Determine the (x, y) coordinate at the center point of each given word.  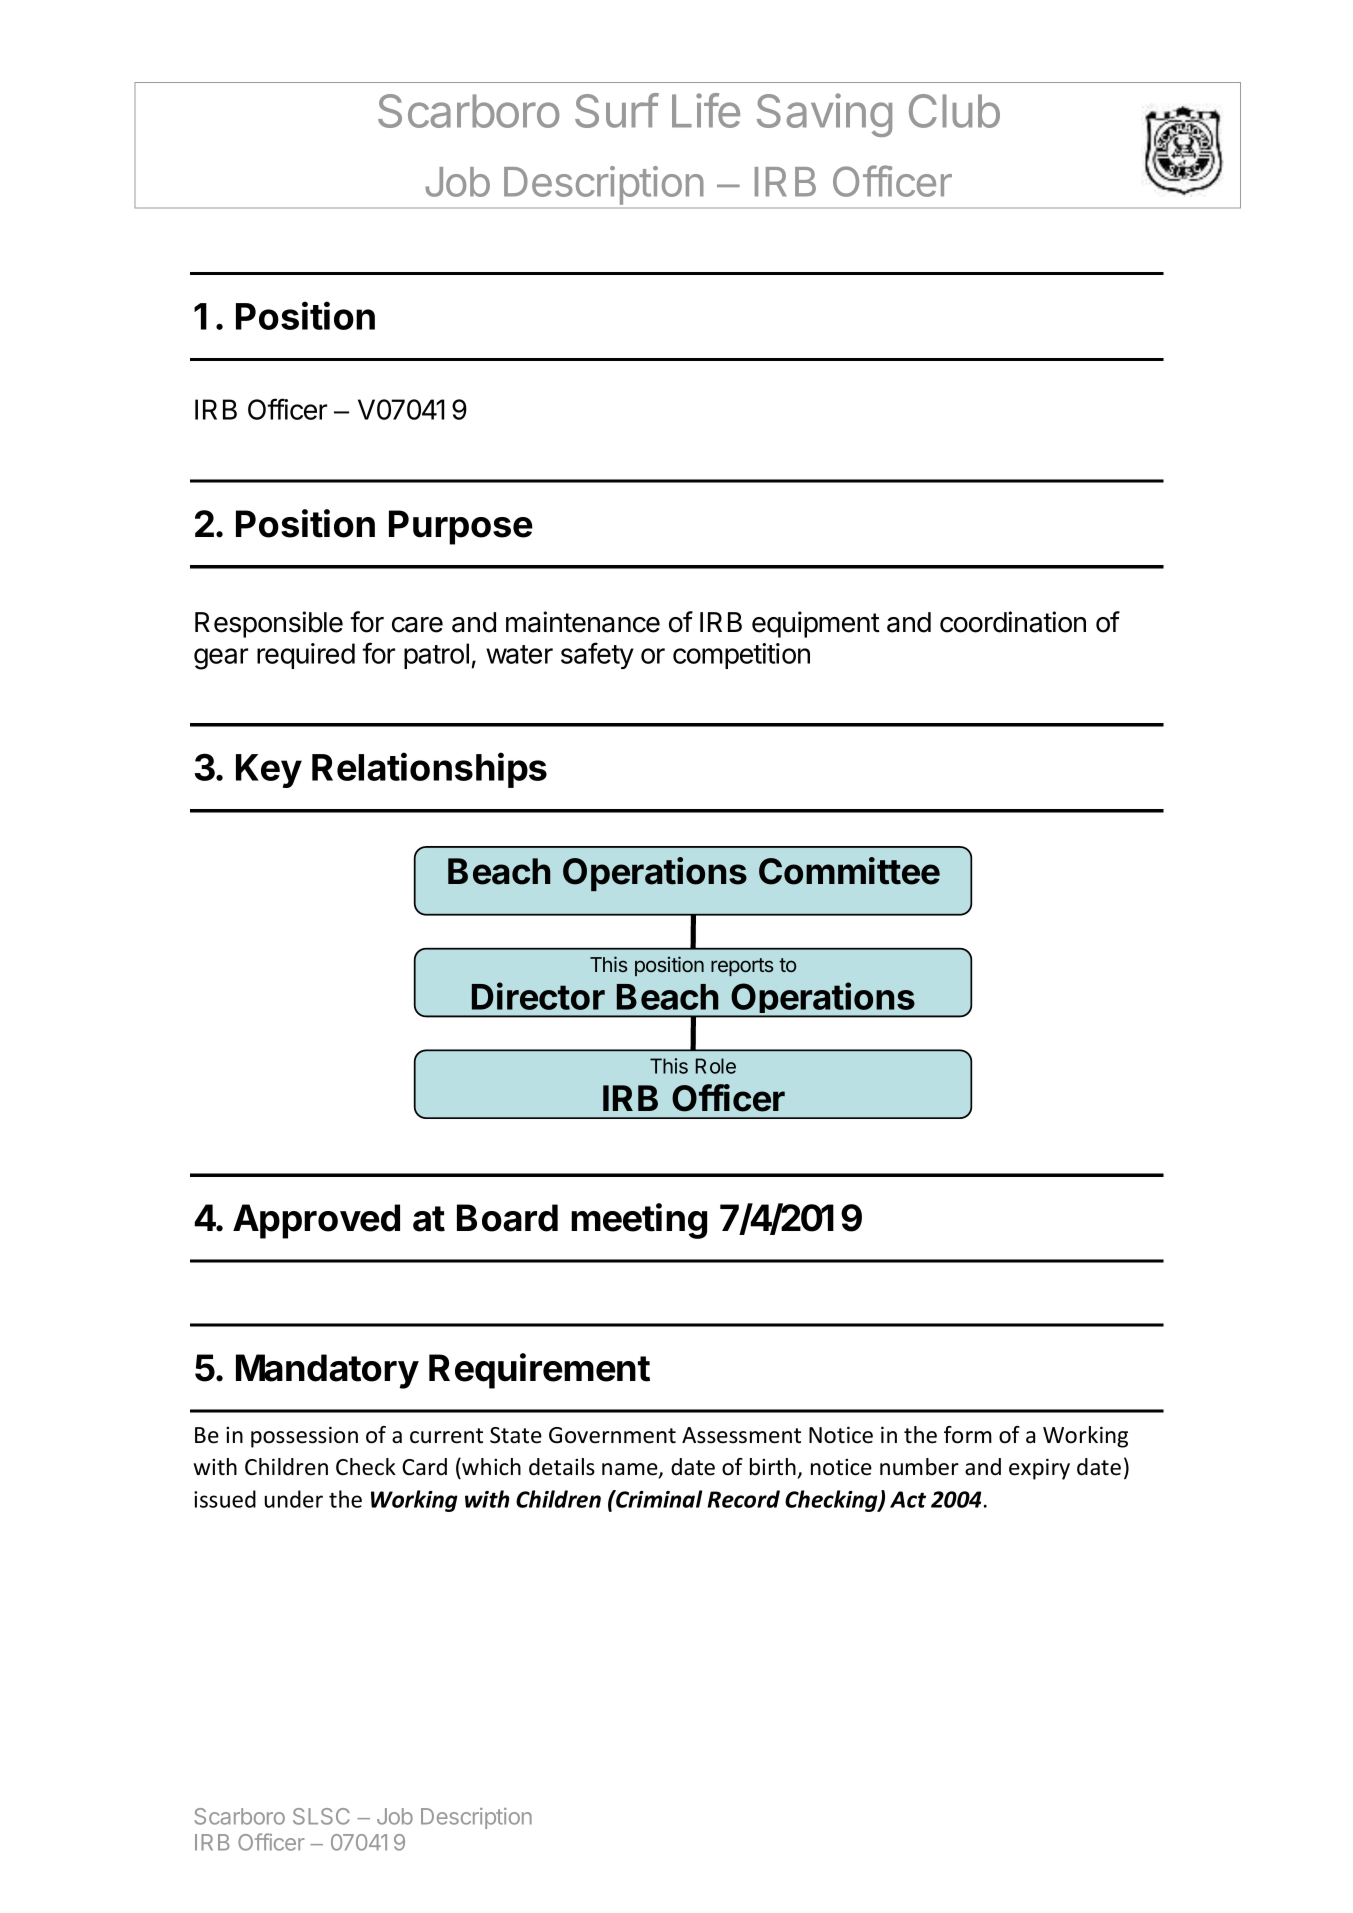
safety (597, 655)
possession (304, 1437)
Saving (824, 115)
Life (706, 110)
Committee (849, 871)
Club (954, 111)
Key (269, 771)
